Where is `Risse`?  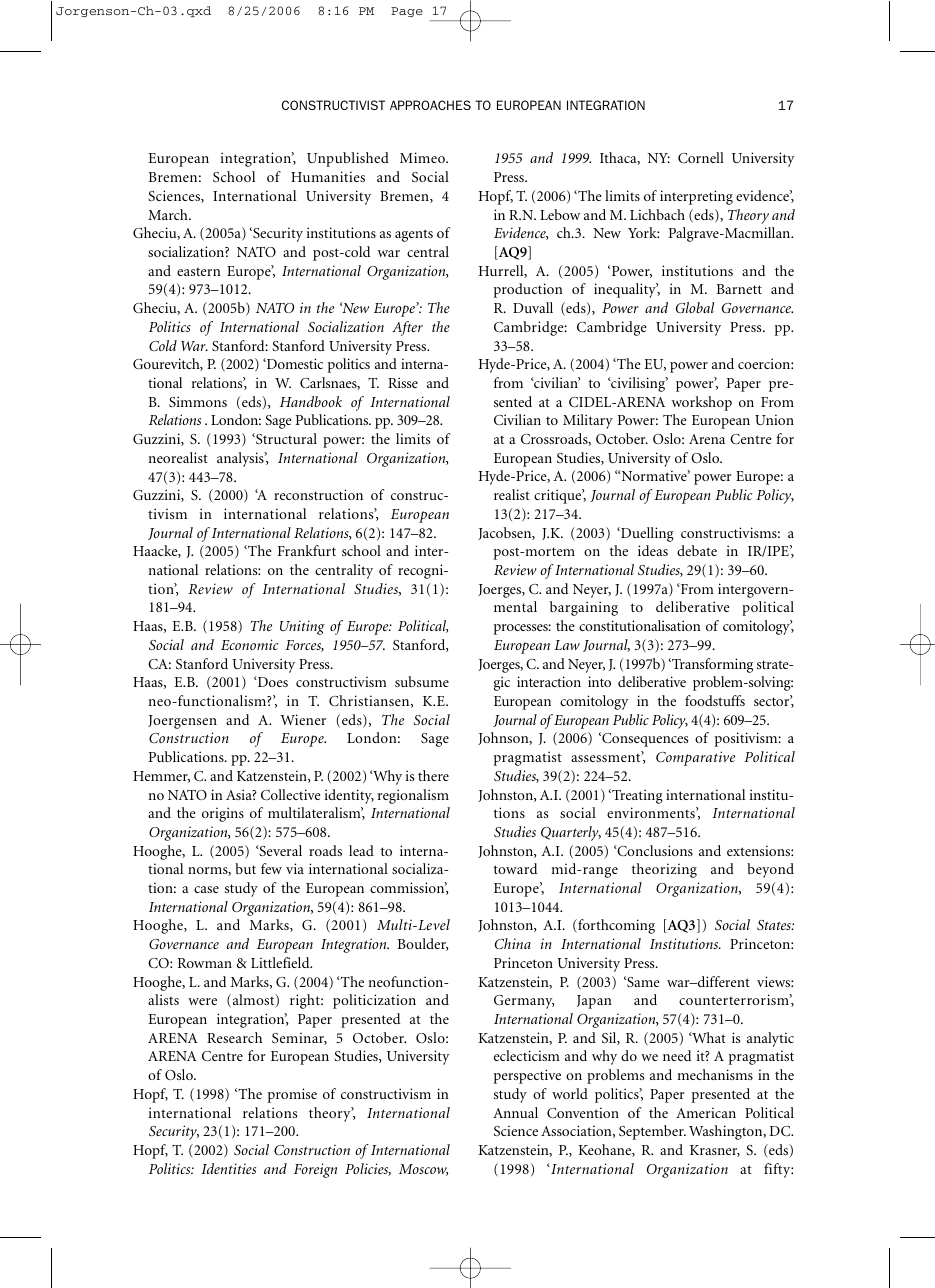
Risse is located at coordinates (403, 382).
